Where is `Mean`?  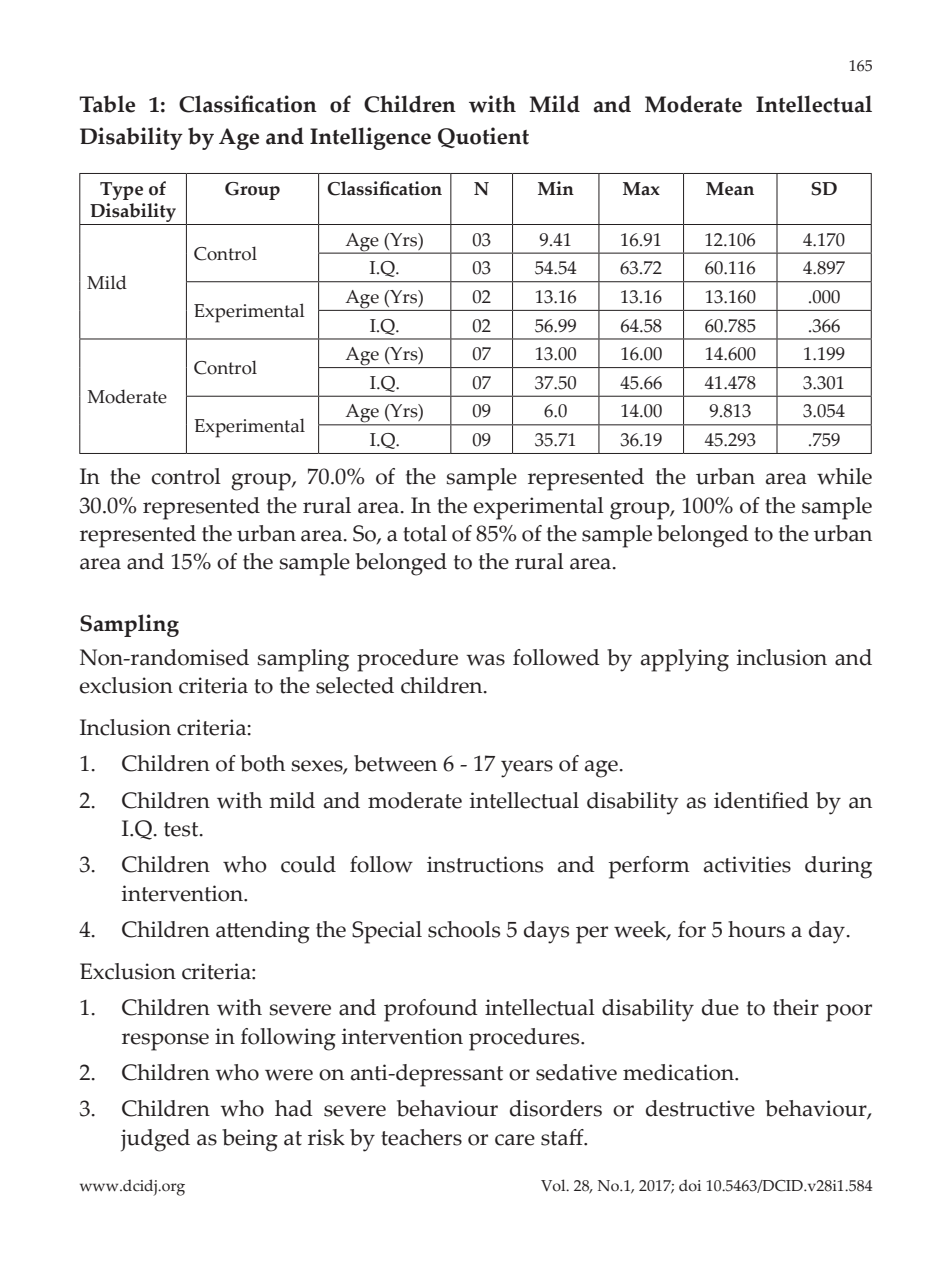 Mean is located at coordinates (730, 189).
